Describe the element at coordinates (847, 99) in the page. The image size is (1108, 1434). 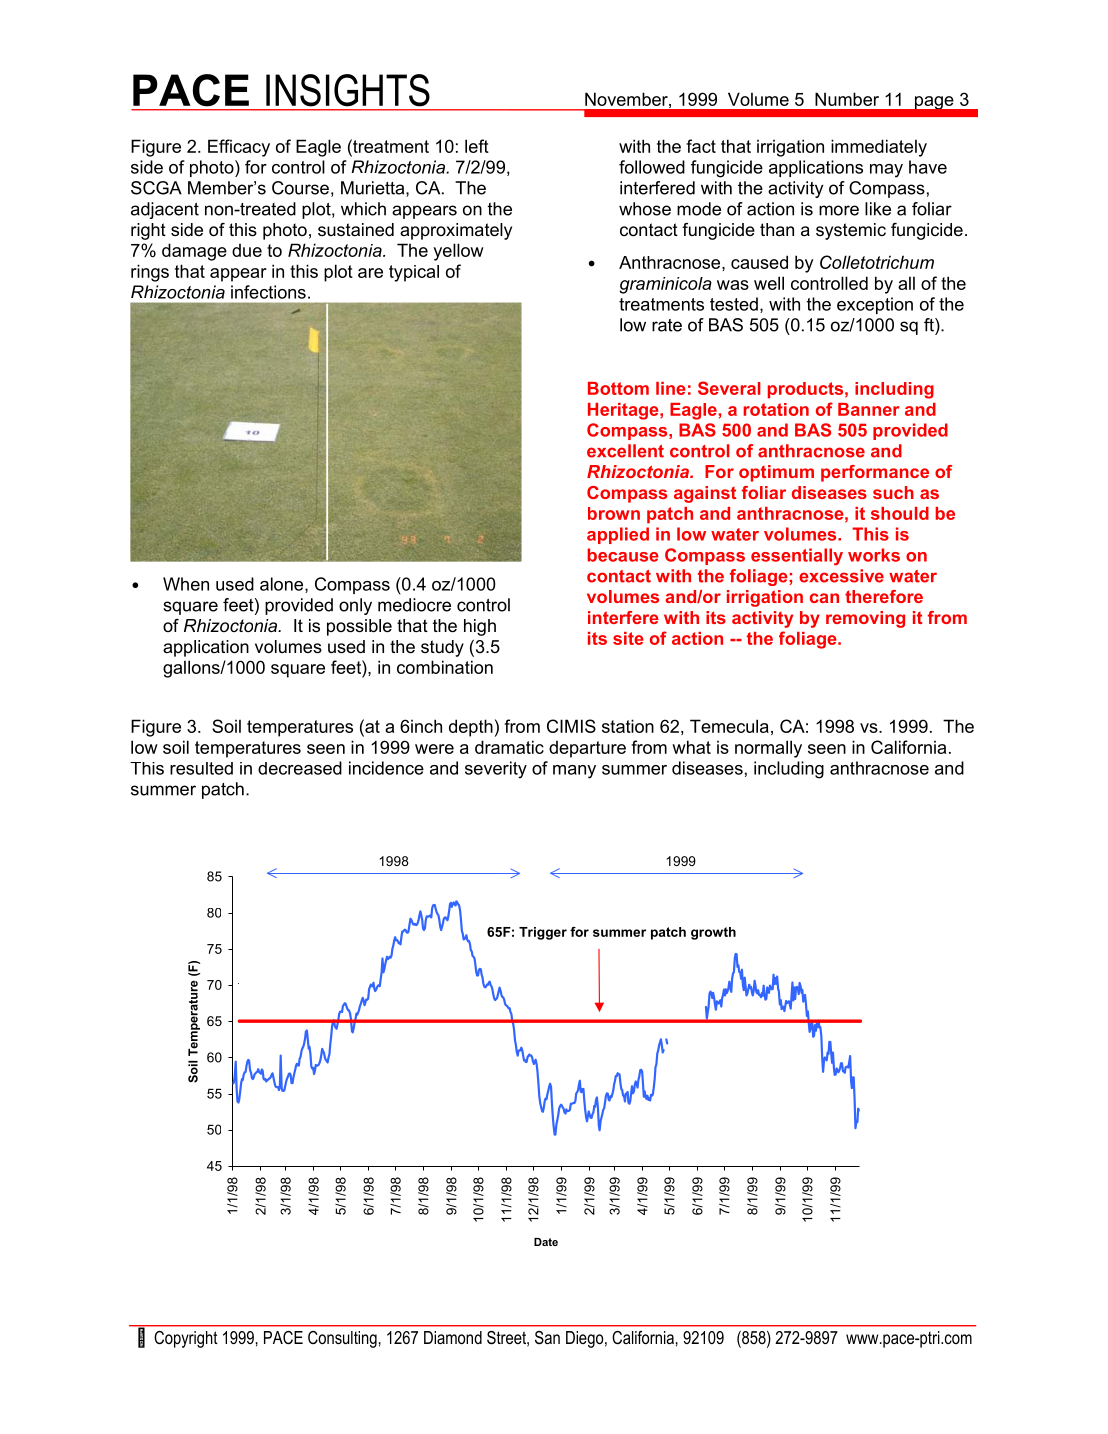
I see `Number` at that location.
